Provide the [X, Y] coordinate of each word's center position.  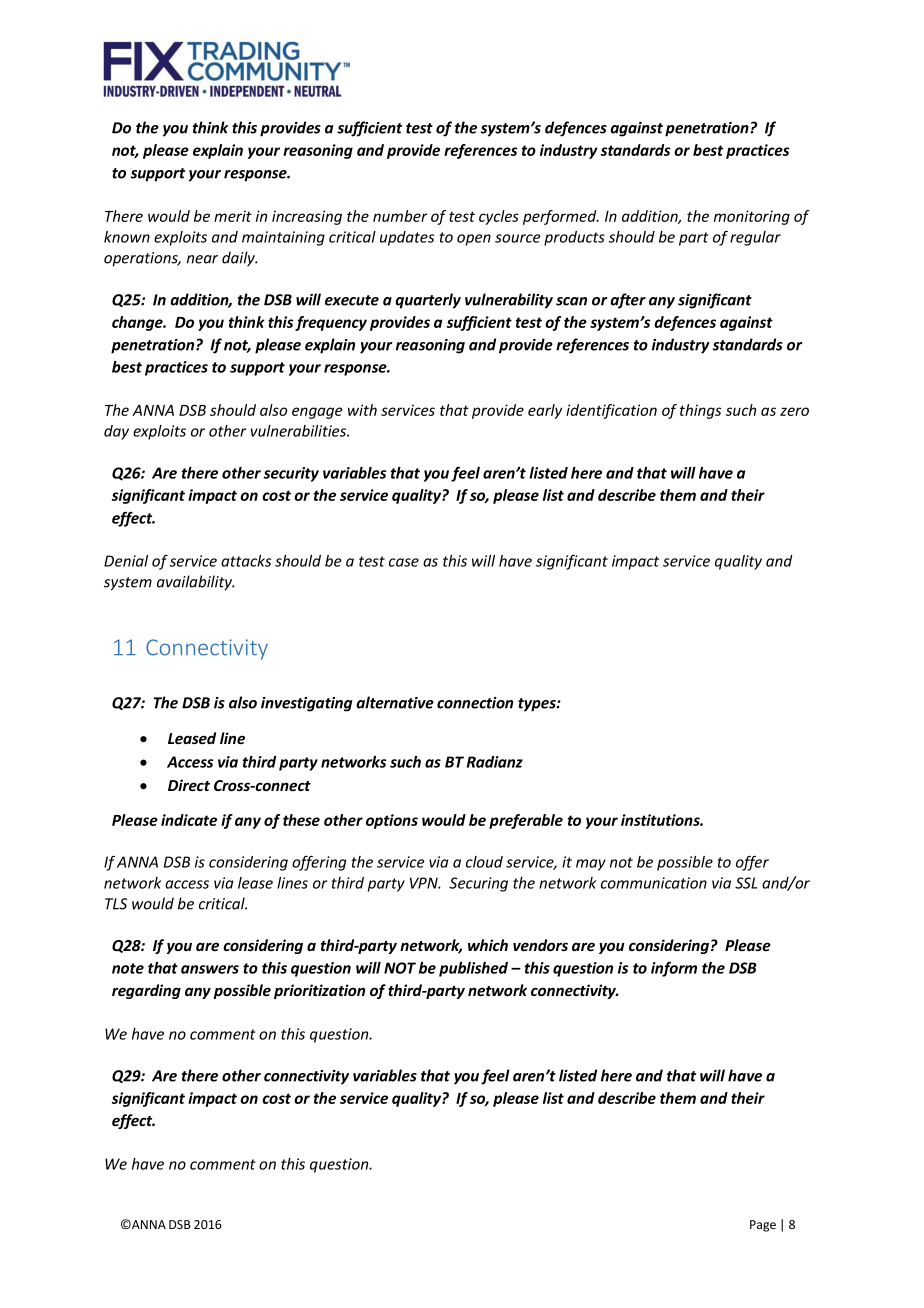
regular [755, 238]
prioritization [319, 991]
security [291, 474]
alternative [395, 702]
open [474, 240]
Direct [189, 785]
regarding [146, 991]
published [473, 969]
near [202, 259]
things [700, 411]
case [404, 562]
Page [763, 1226]
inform [674, 969]
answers [210, 969]
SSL [746, 883]
